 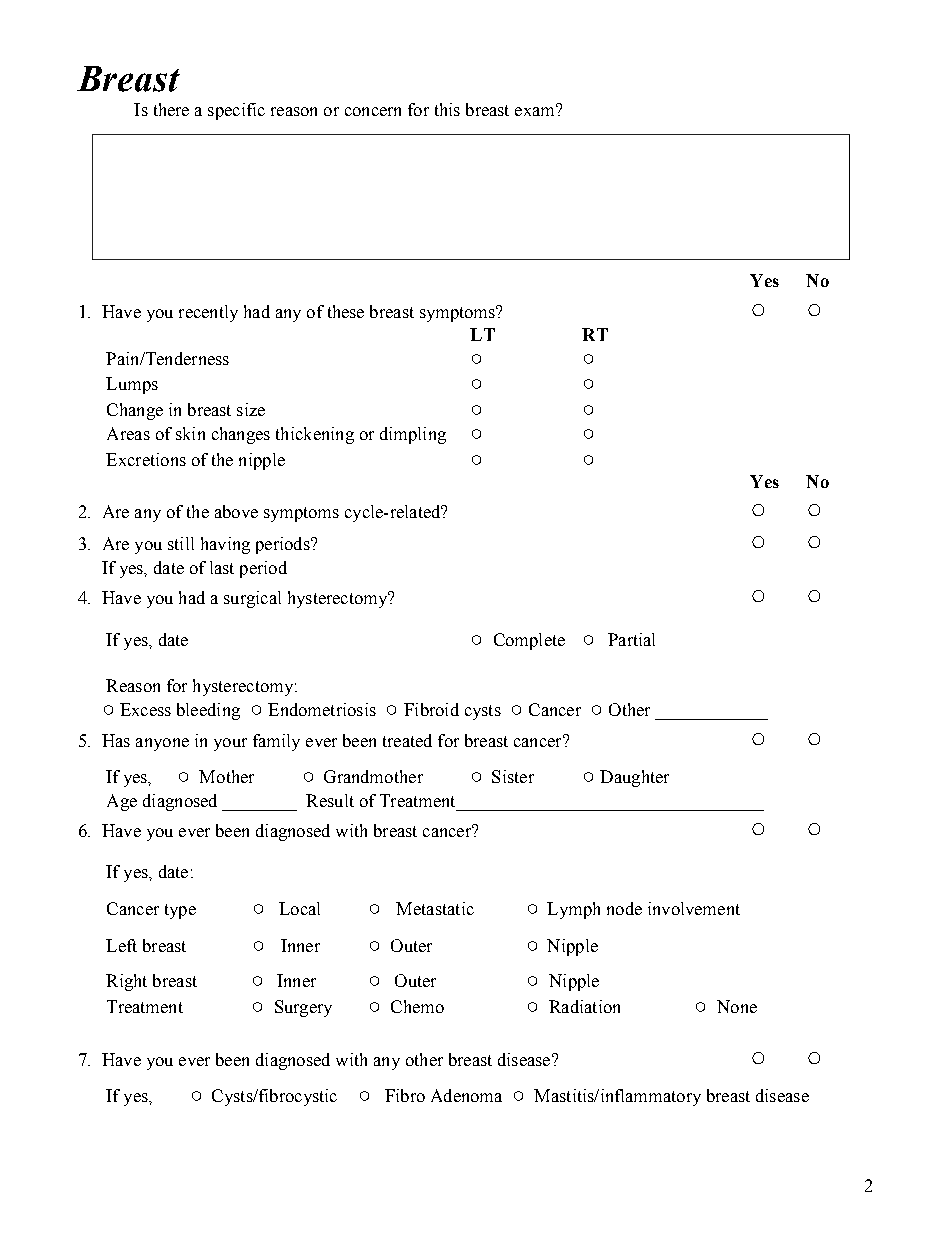 What do you see at coordinates (126, 982) in the image?
I see `Right` at bounding box center [126, 982].
